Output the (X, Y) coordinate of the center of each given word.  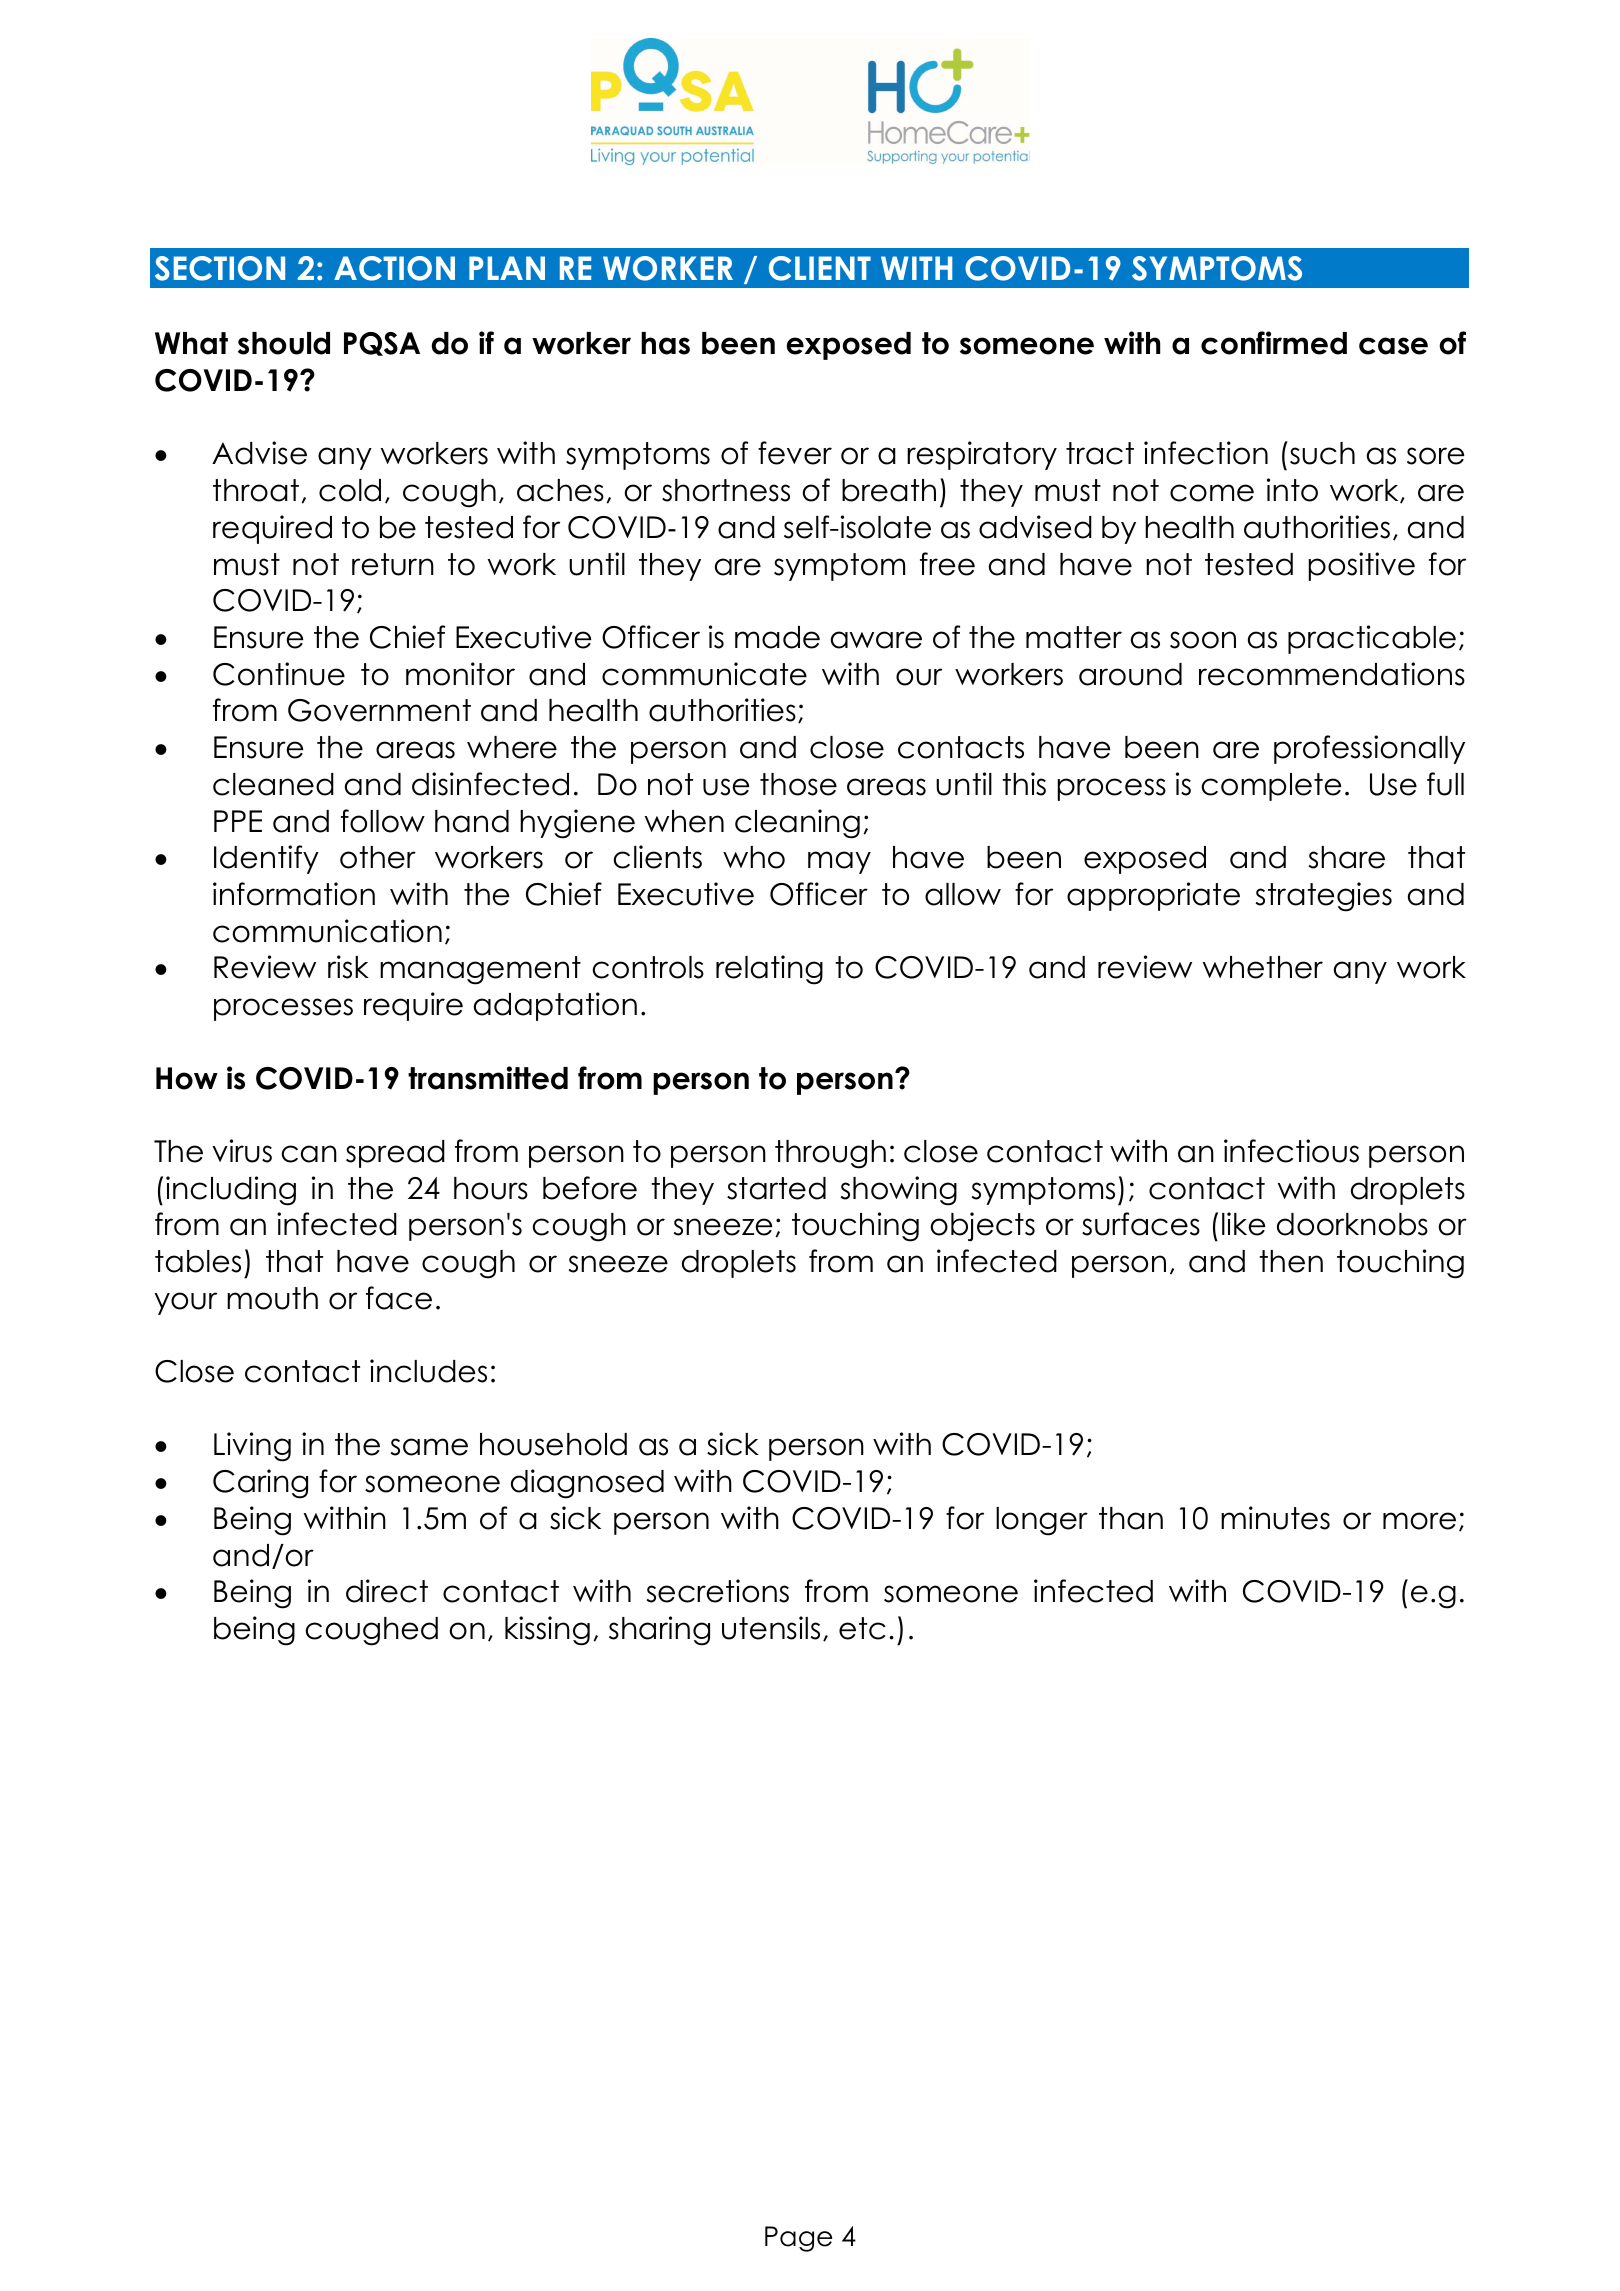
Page (798, 2239)
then (1291, 1261)
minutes (1275, 1518)
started (776, 1188)
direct (387, 1591)
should (284, 343)
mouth (272, 1298)
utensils (771, 1628)
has (665, 343)
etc (862, 1628)
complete (1271, 787)
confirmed (1274, 343)
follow (383, 821)
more (1419, 1521)
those (798, 784)
